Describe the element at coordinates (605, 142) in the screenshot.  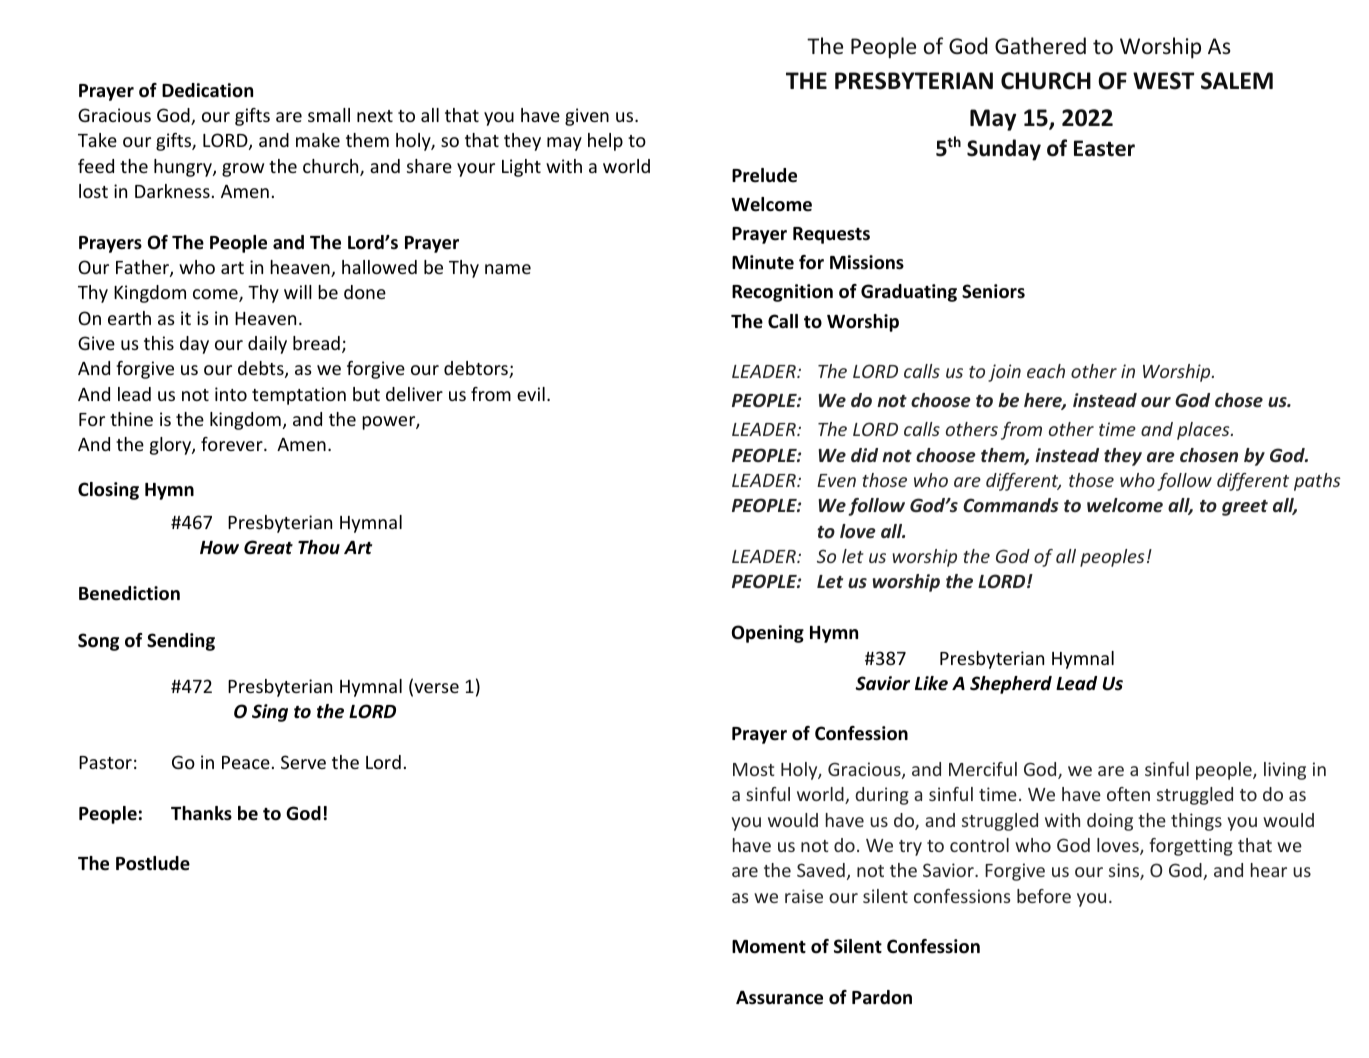
I see `help` at that location.
